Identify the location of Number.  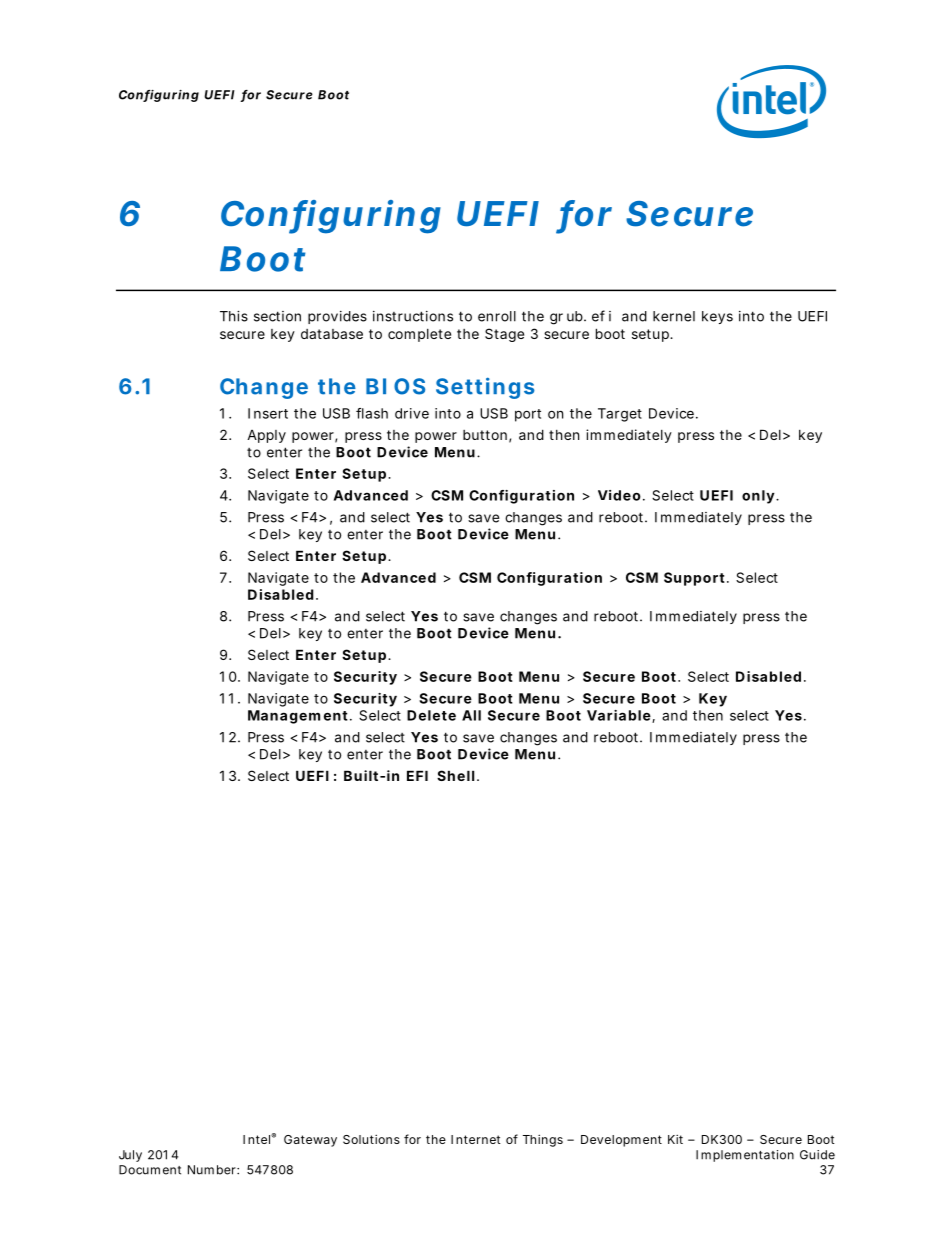
(213, 1170).
